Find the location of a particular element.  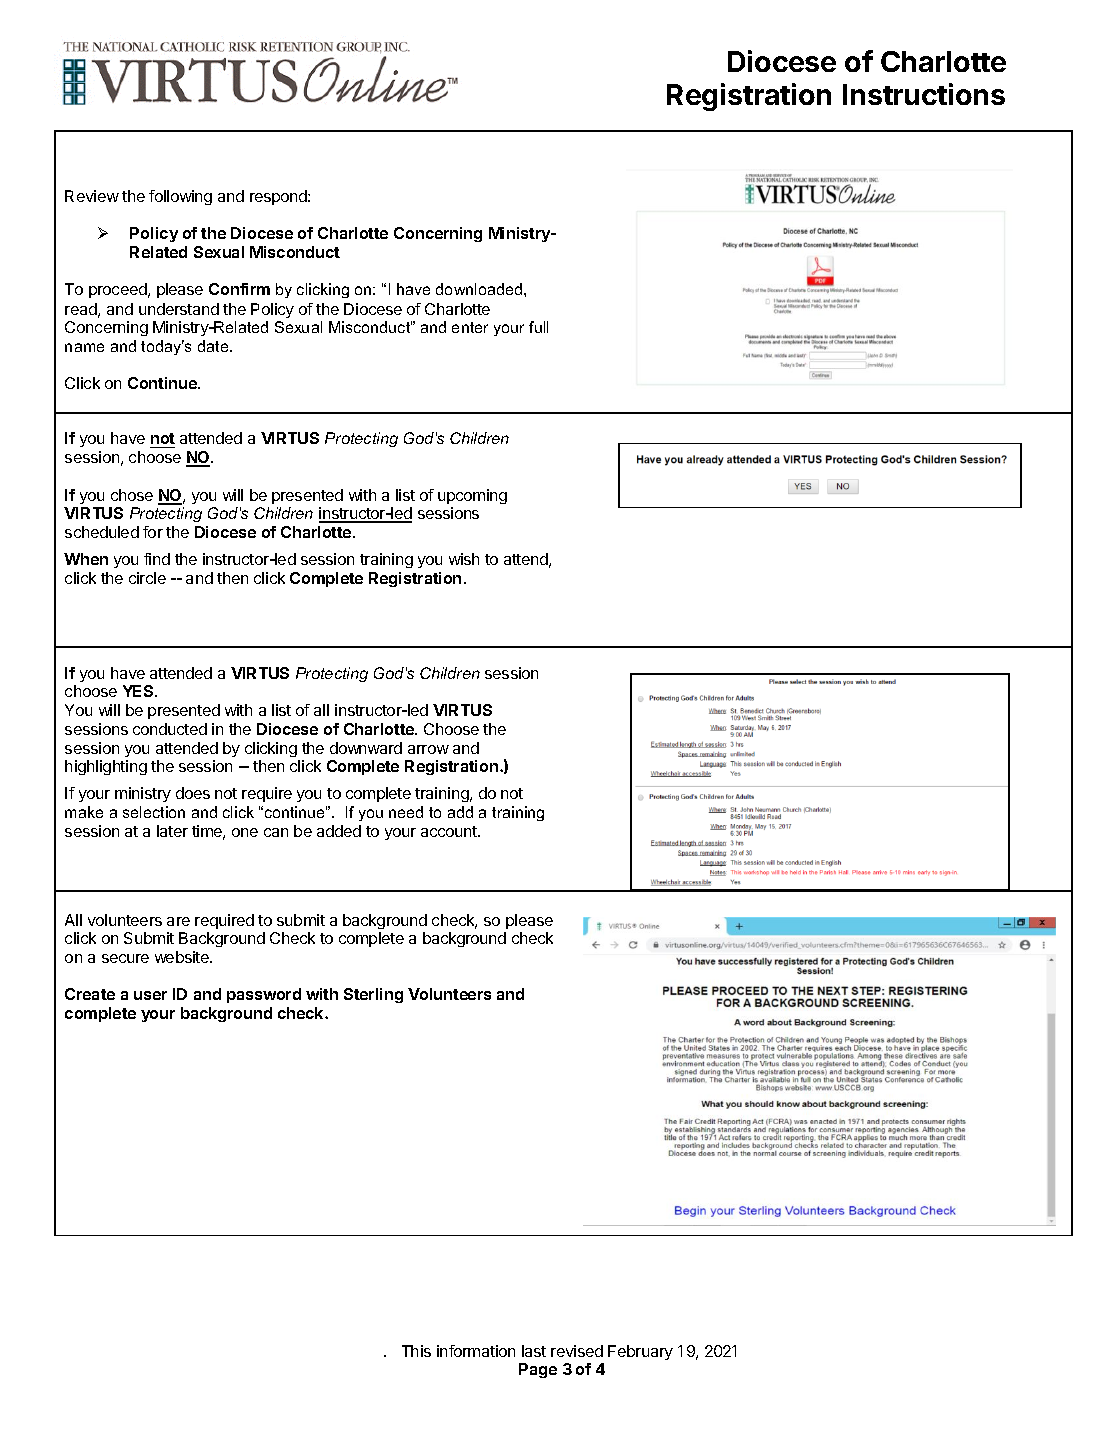

This is located at coordinates (416, 1351).
